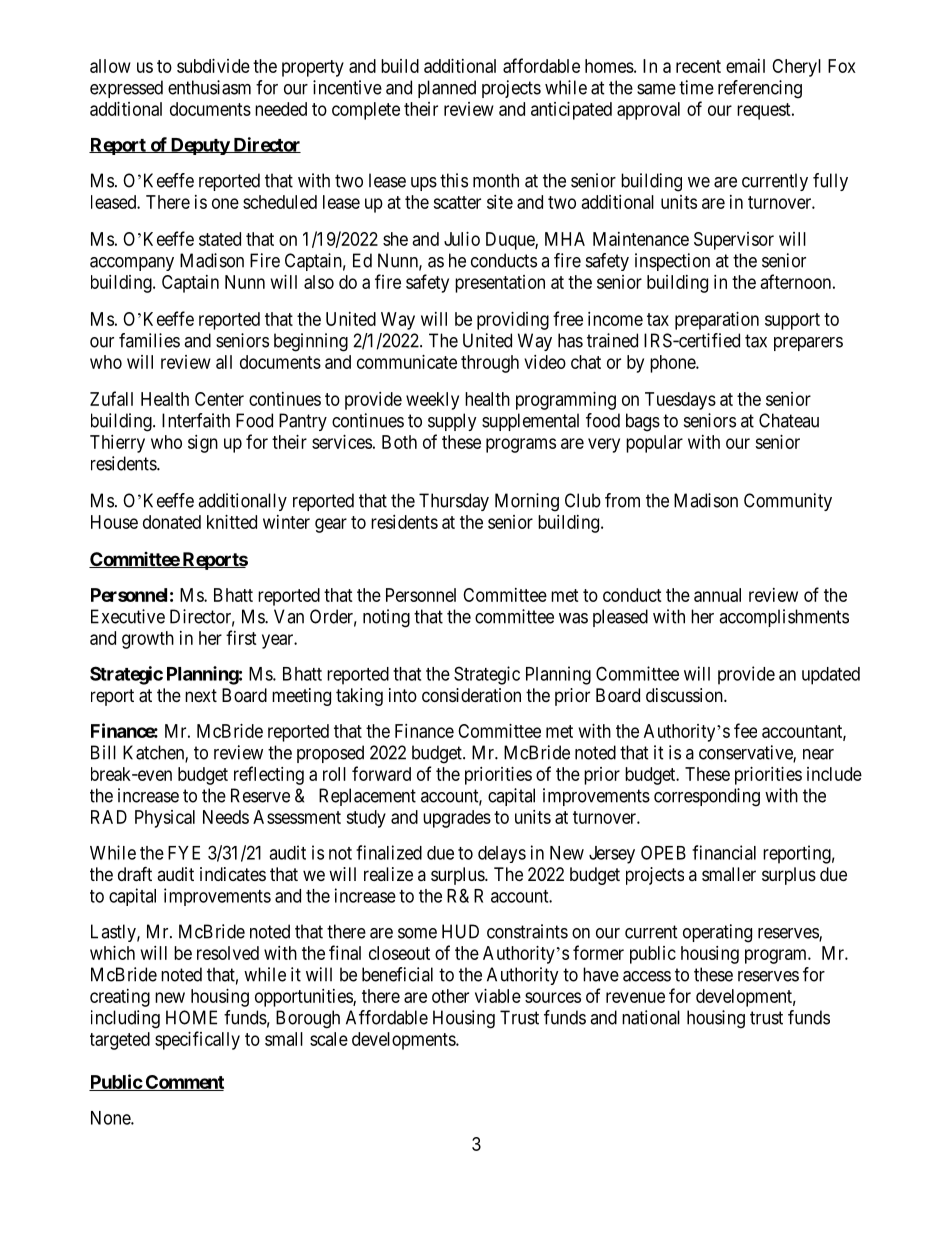  Describe the element at coordinates (165, 819) in the page. I see `Physical` at that location.
